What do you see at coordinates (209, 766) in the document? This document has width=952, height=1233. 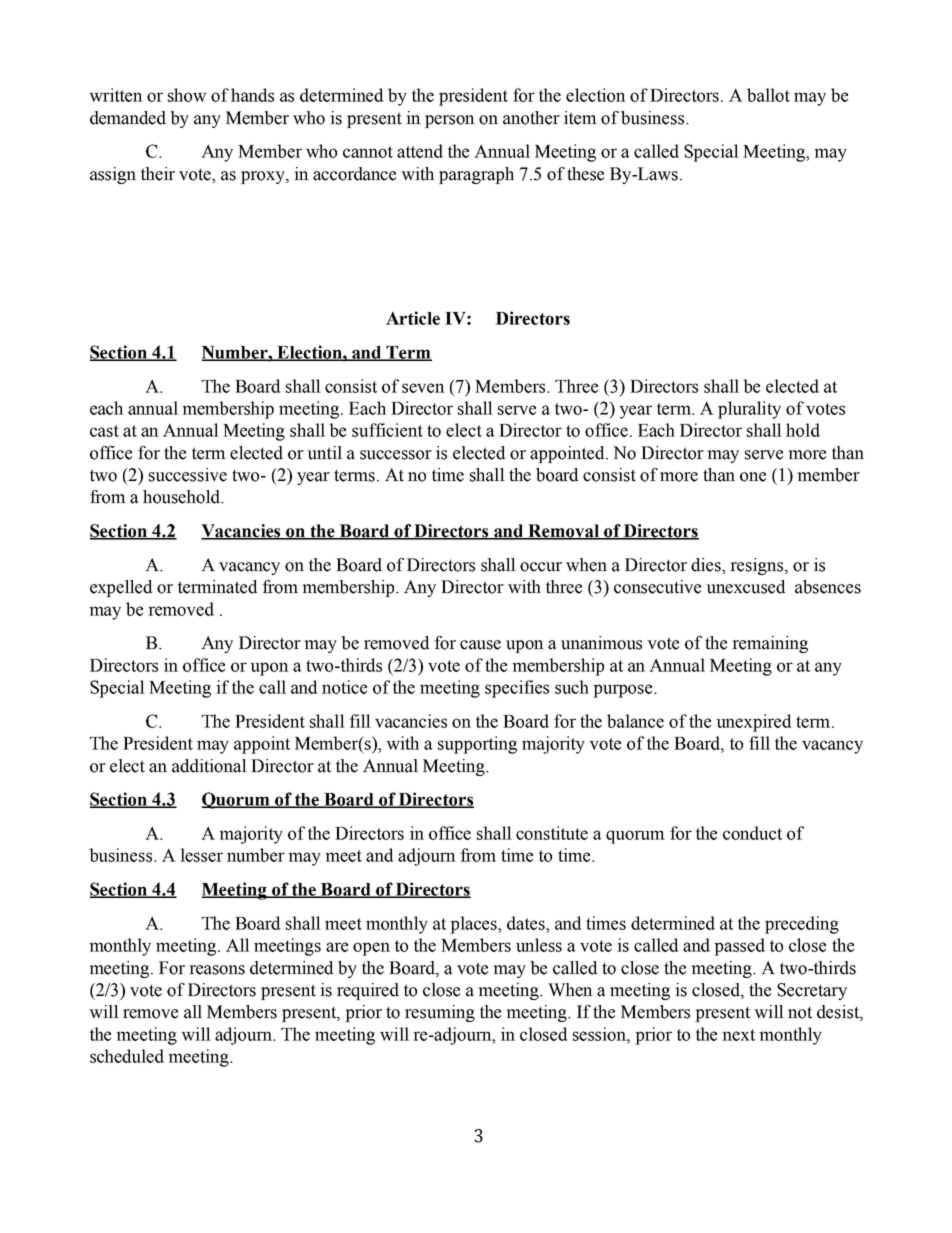 I see `additional` at bounding box center [209, 766].
